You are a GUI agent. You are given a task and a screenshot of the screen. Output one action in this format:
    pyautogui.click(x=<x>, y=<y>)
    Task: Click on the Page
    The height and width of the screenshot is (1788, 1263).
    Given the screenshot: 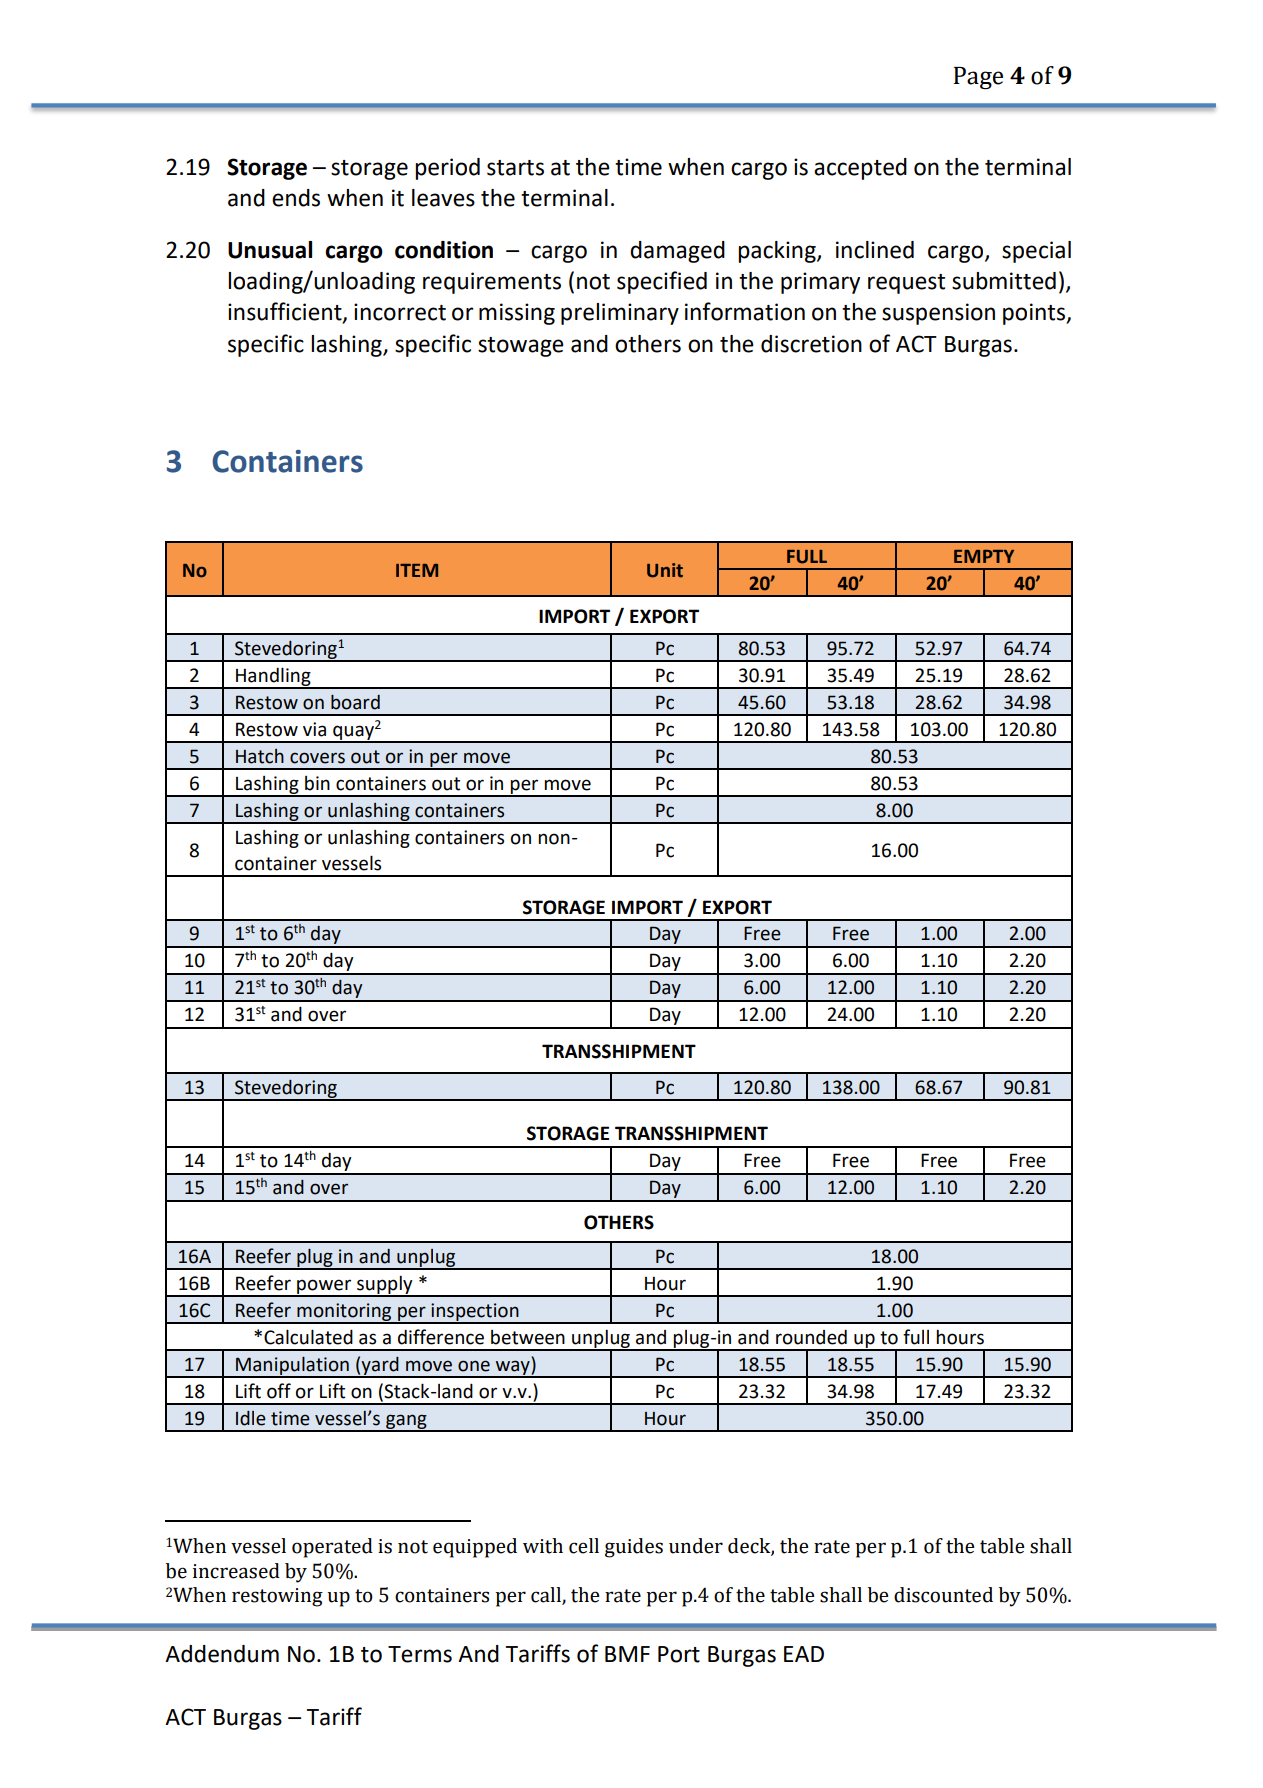 What is the action you would take?
    pyautogui.click(x=978, y=78)
